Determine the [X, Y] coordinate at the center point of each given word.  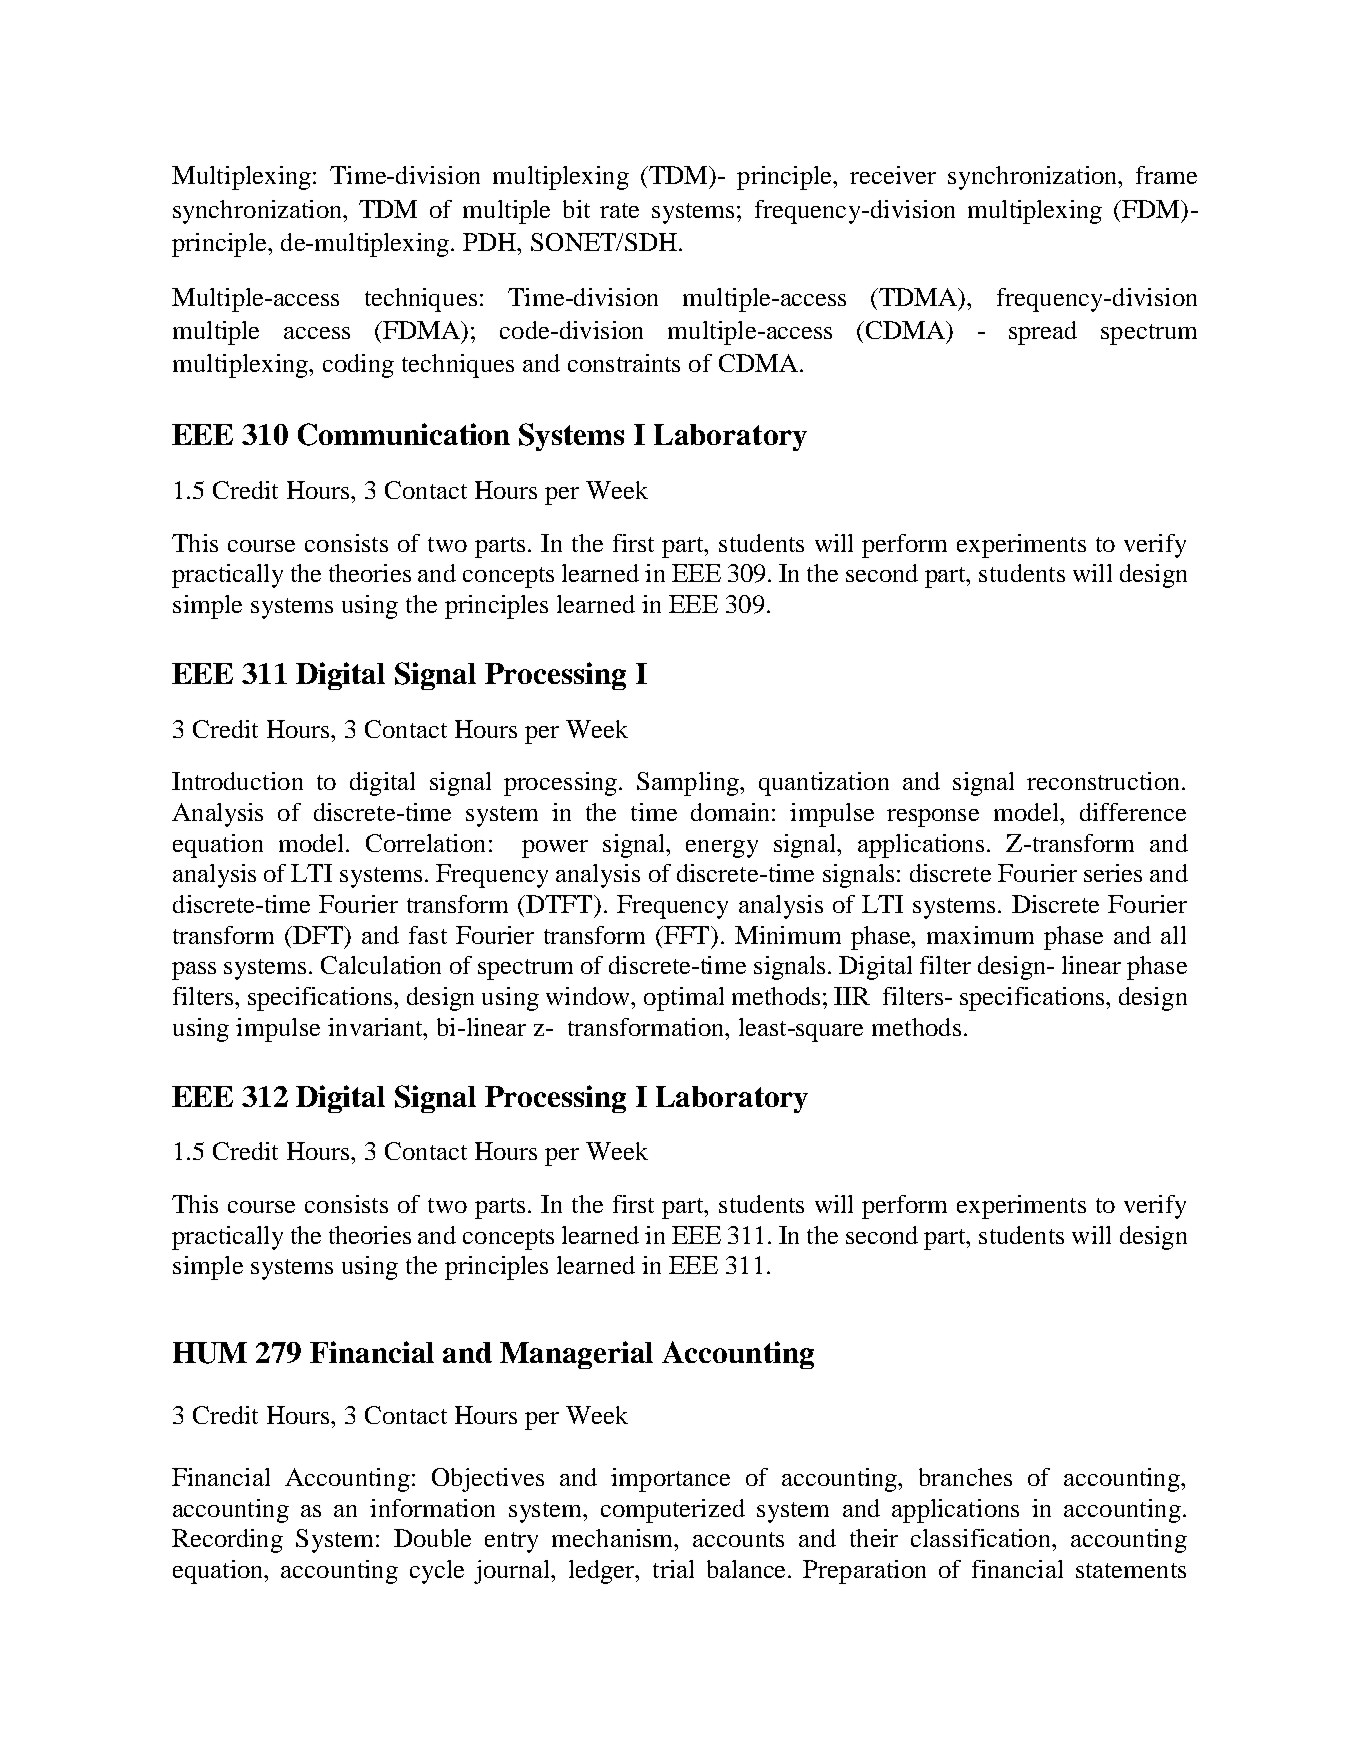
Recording [227, 1541]
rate [619, 210]
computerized [673, 1511]
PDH [491, 242]
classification [982, 1538]
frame [1166, 175]
